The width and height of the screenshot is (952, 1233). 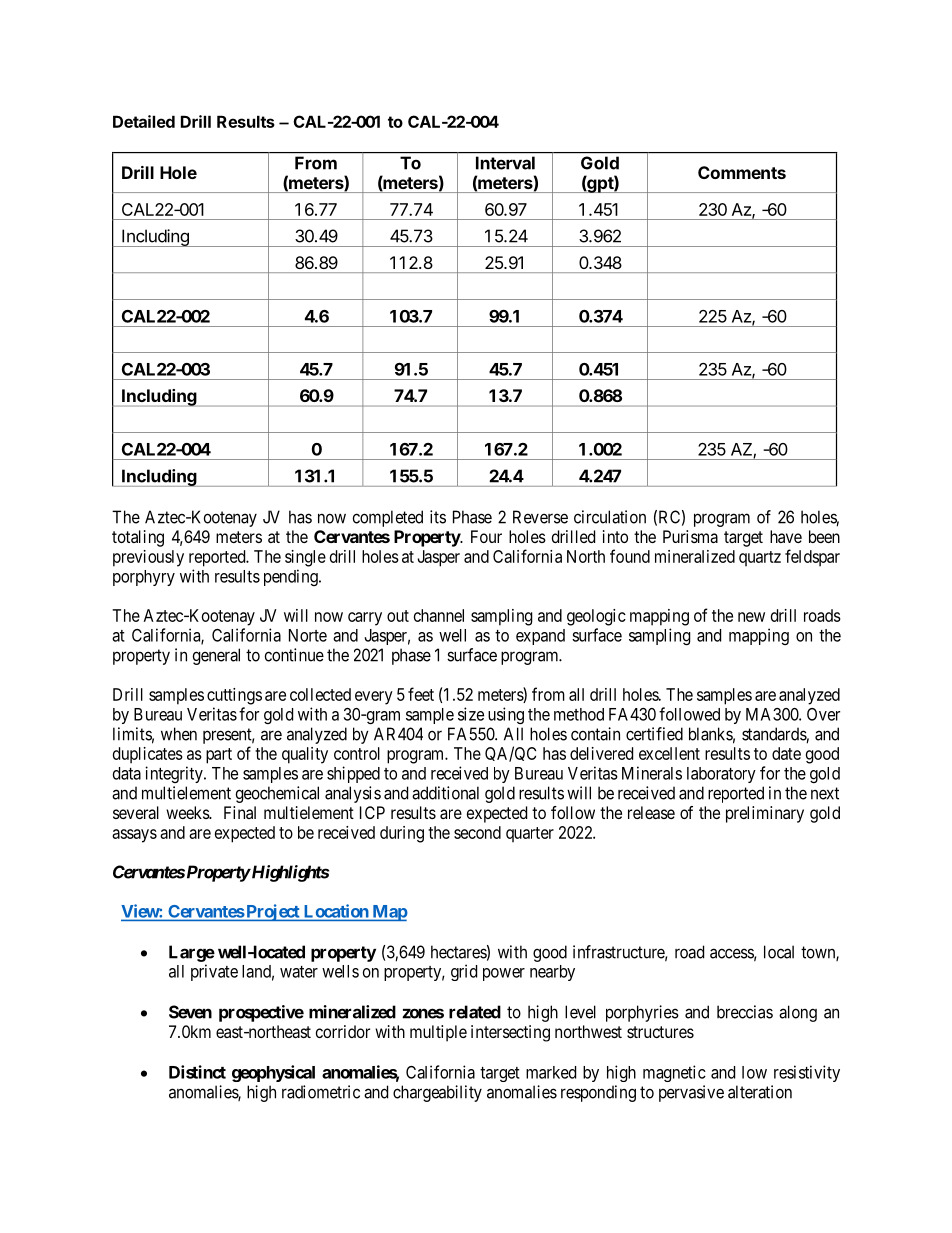 What do you see at coordinates (510, 1033) in the screenshot?
I see `intersecting` at bounding box center [510, 1033].
